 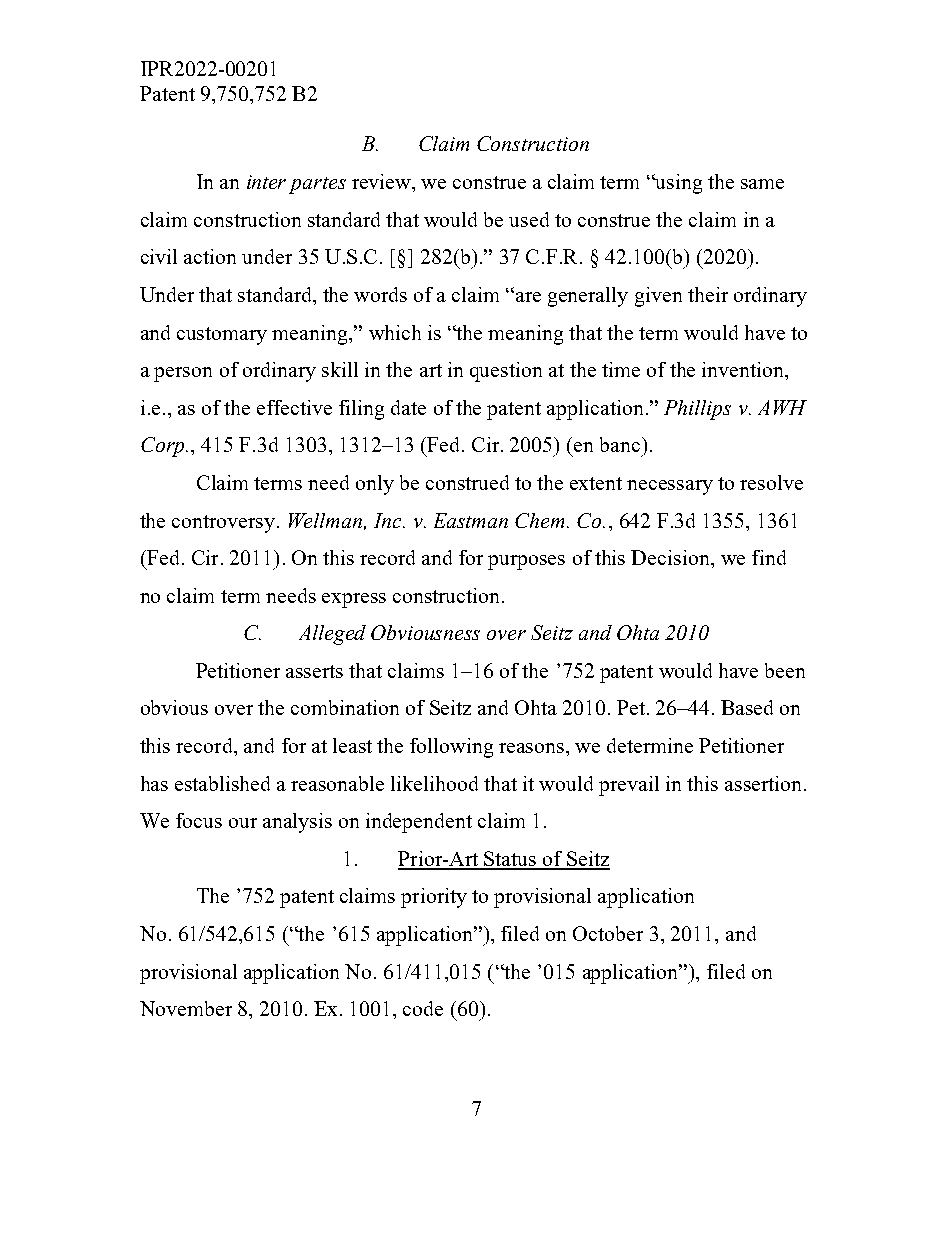 What do you see at coordinates (471, 520) in the screenshot?
I see `Eastman` at bounding box center [471, 520].
